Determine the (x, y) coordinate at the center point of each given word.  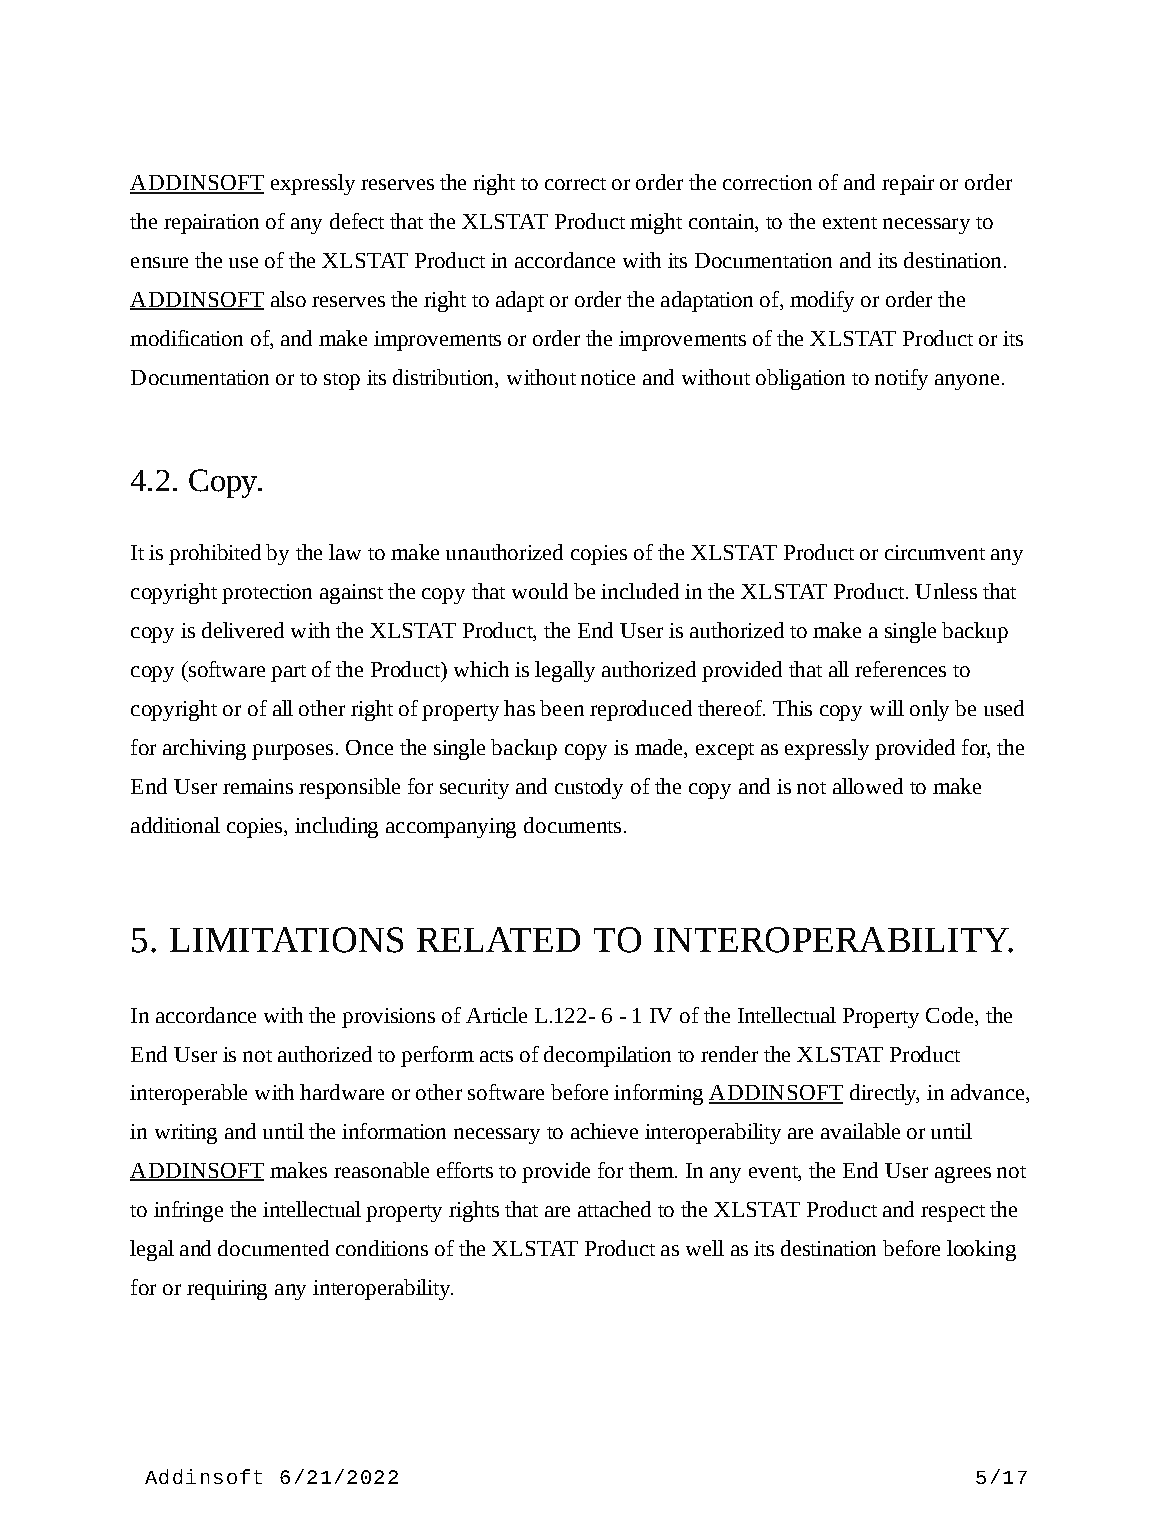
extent (850, 223)
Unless (946, 591)
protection (267, 594)
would (540, 591)
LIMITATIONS (286, 940)
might (656, 223)
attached (614, 1209)
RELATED (498, 939)
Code (951, 1015)
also (288, 299)
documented (273, 1248)
